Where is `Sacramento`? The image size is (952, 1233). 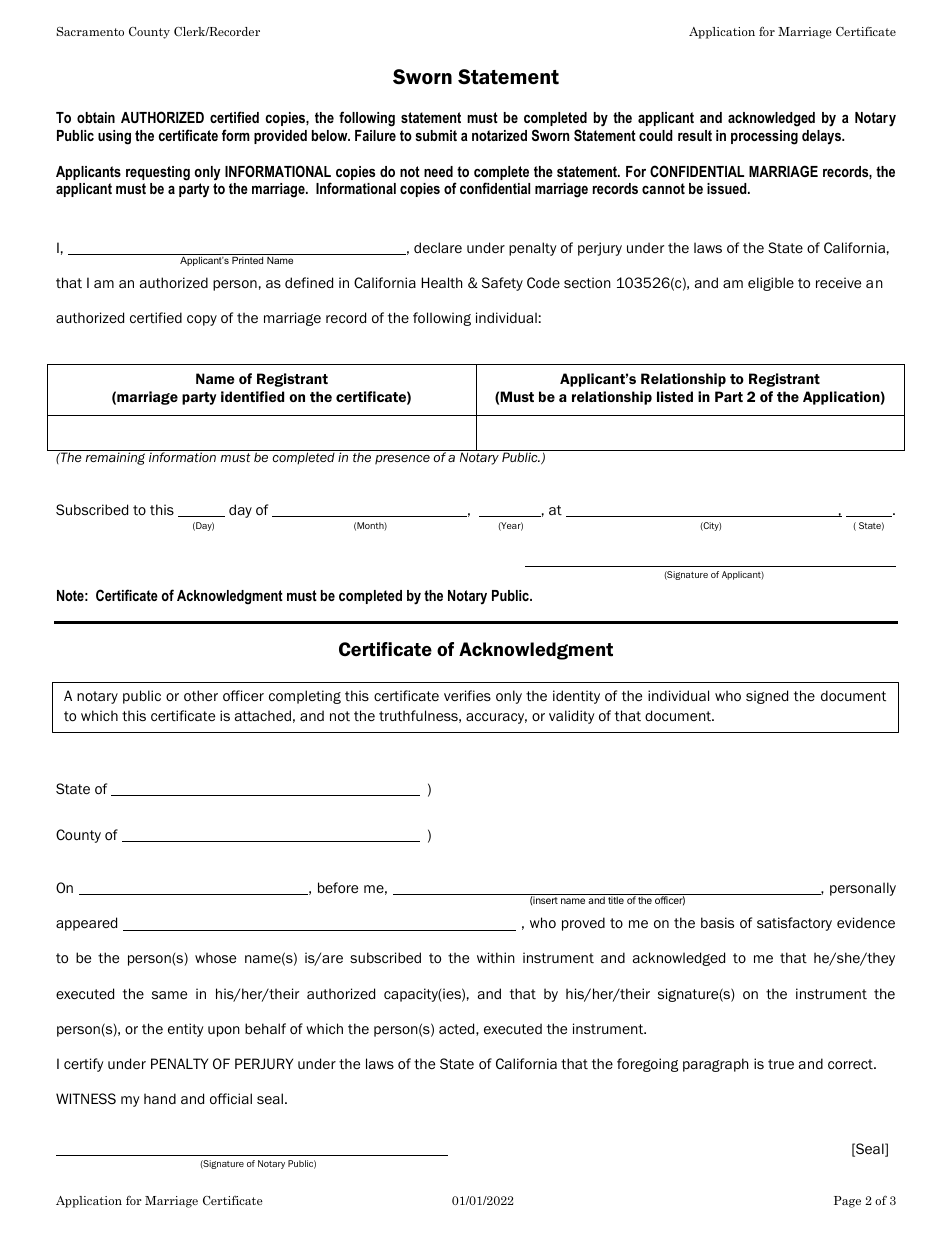 Sacramento is located at coordinates (90, 31).
